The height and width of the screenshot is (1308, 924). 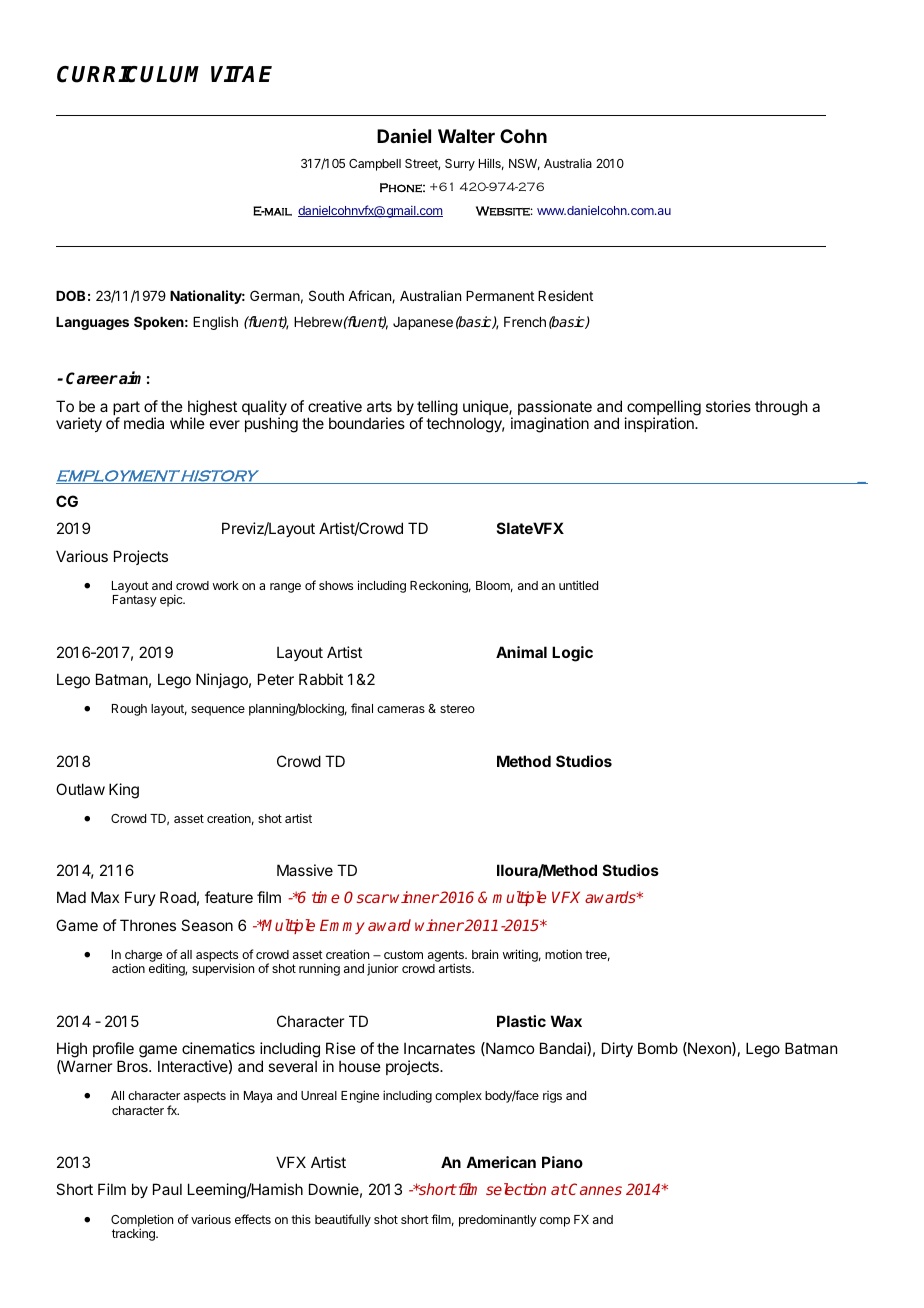 What do you see at coordinates (401, 709) in the screenshot?
I see `cameras` at bounding box center [401, 709].
